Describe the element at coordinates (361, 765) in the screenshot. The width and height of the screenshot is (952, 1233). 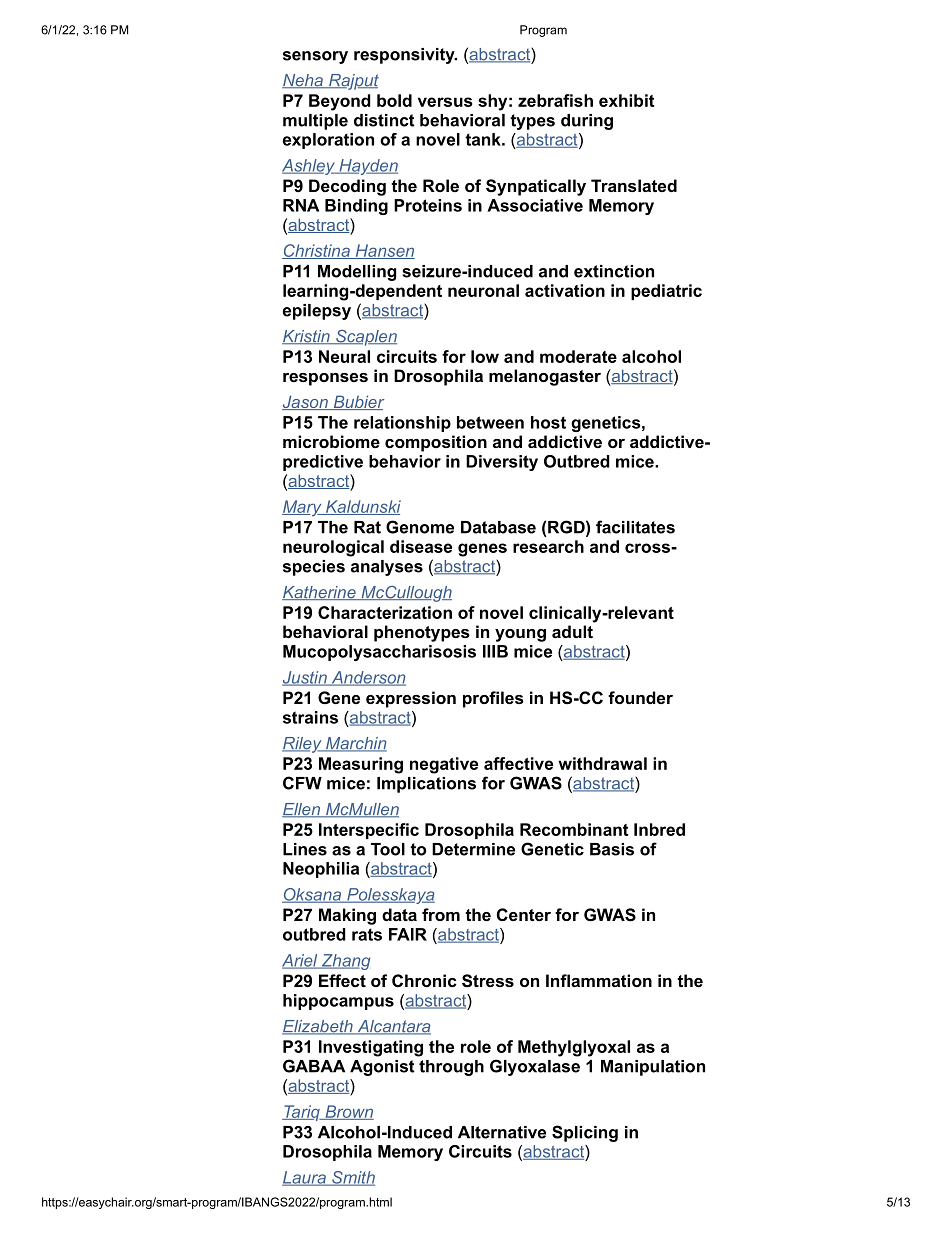
I see `Measuring` at that location.
